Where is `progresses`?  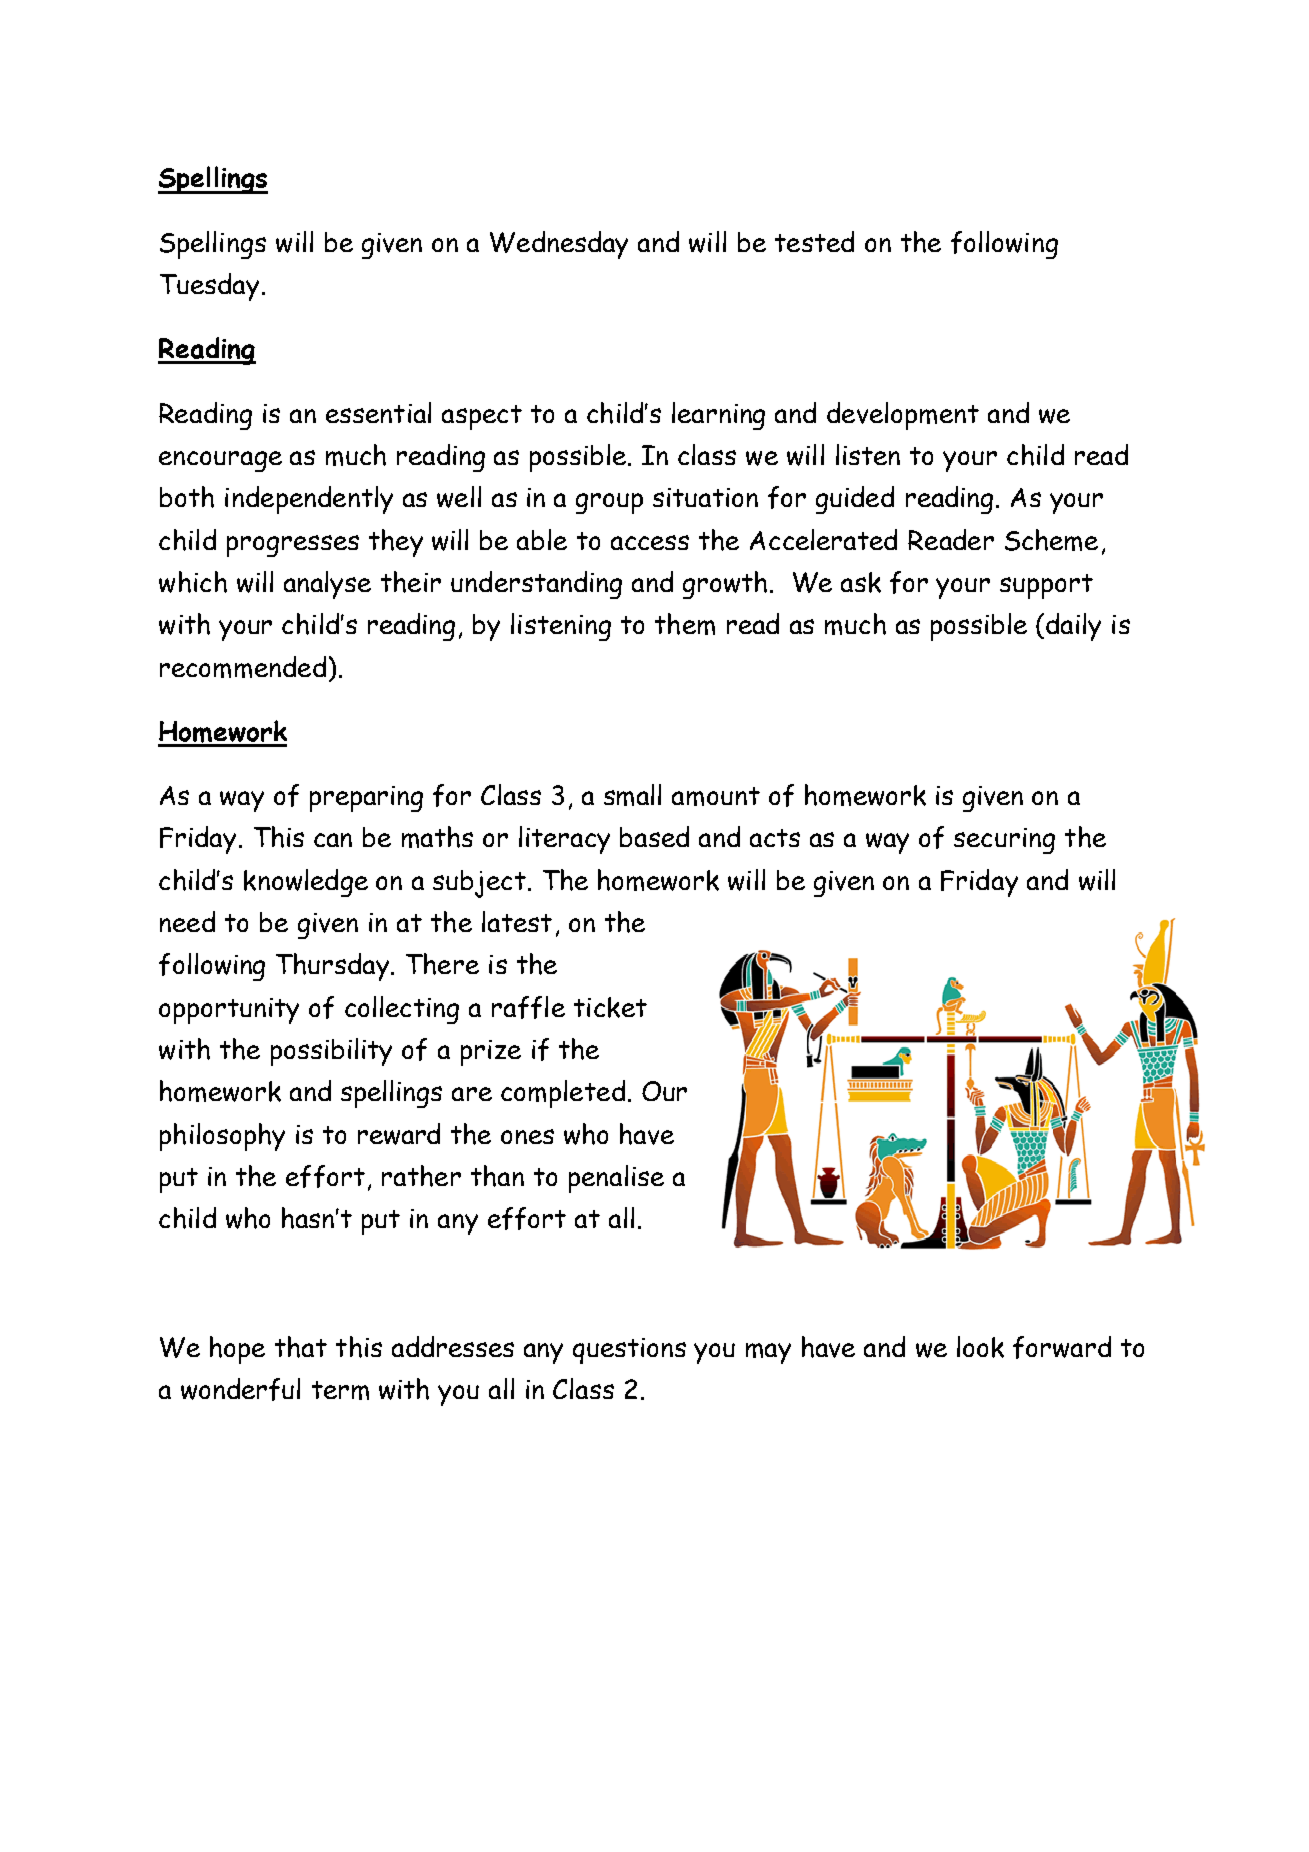
progresses is located at coordinates (293, 546).
